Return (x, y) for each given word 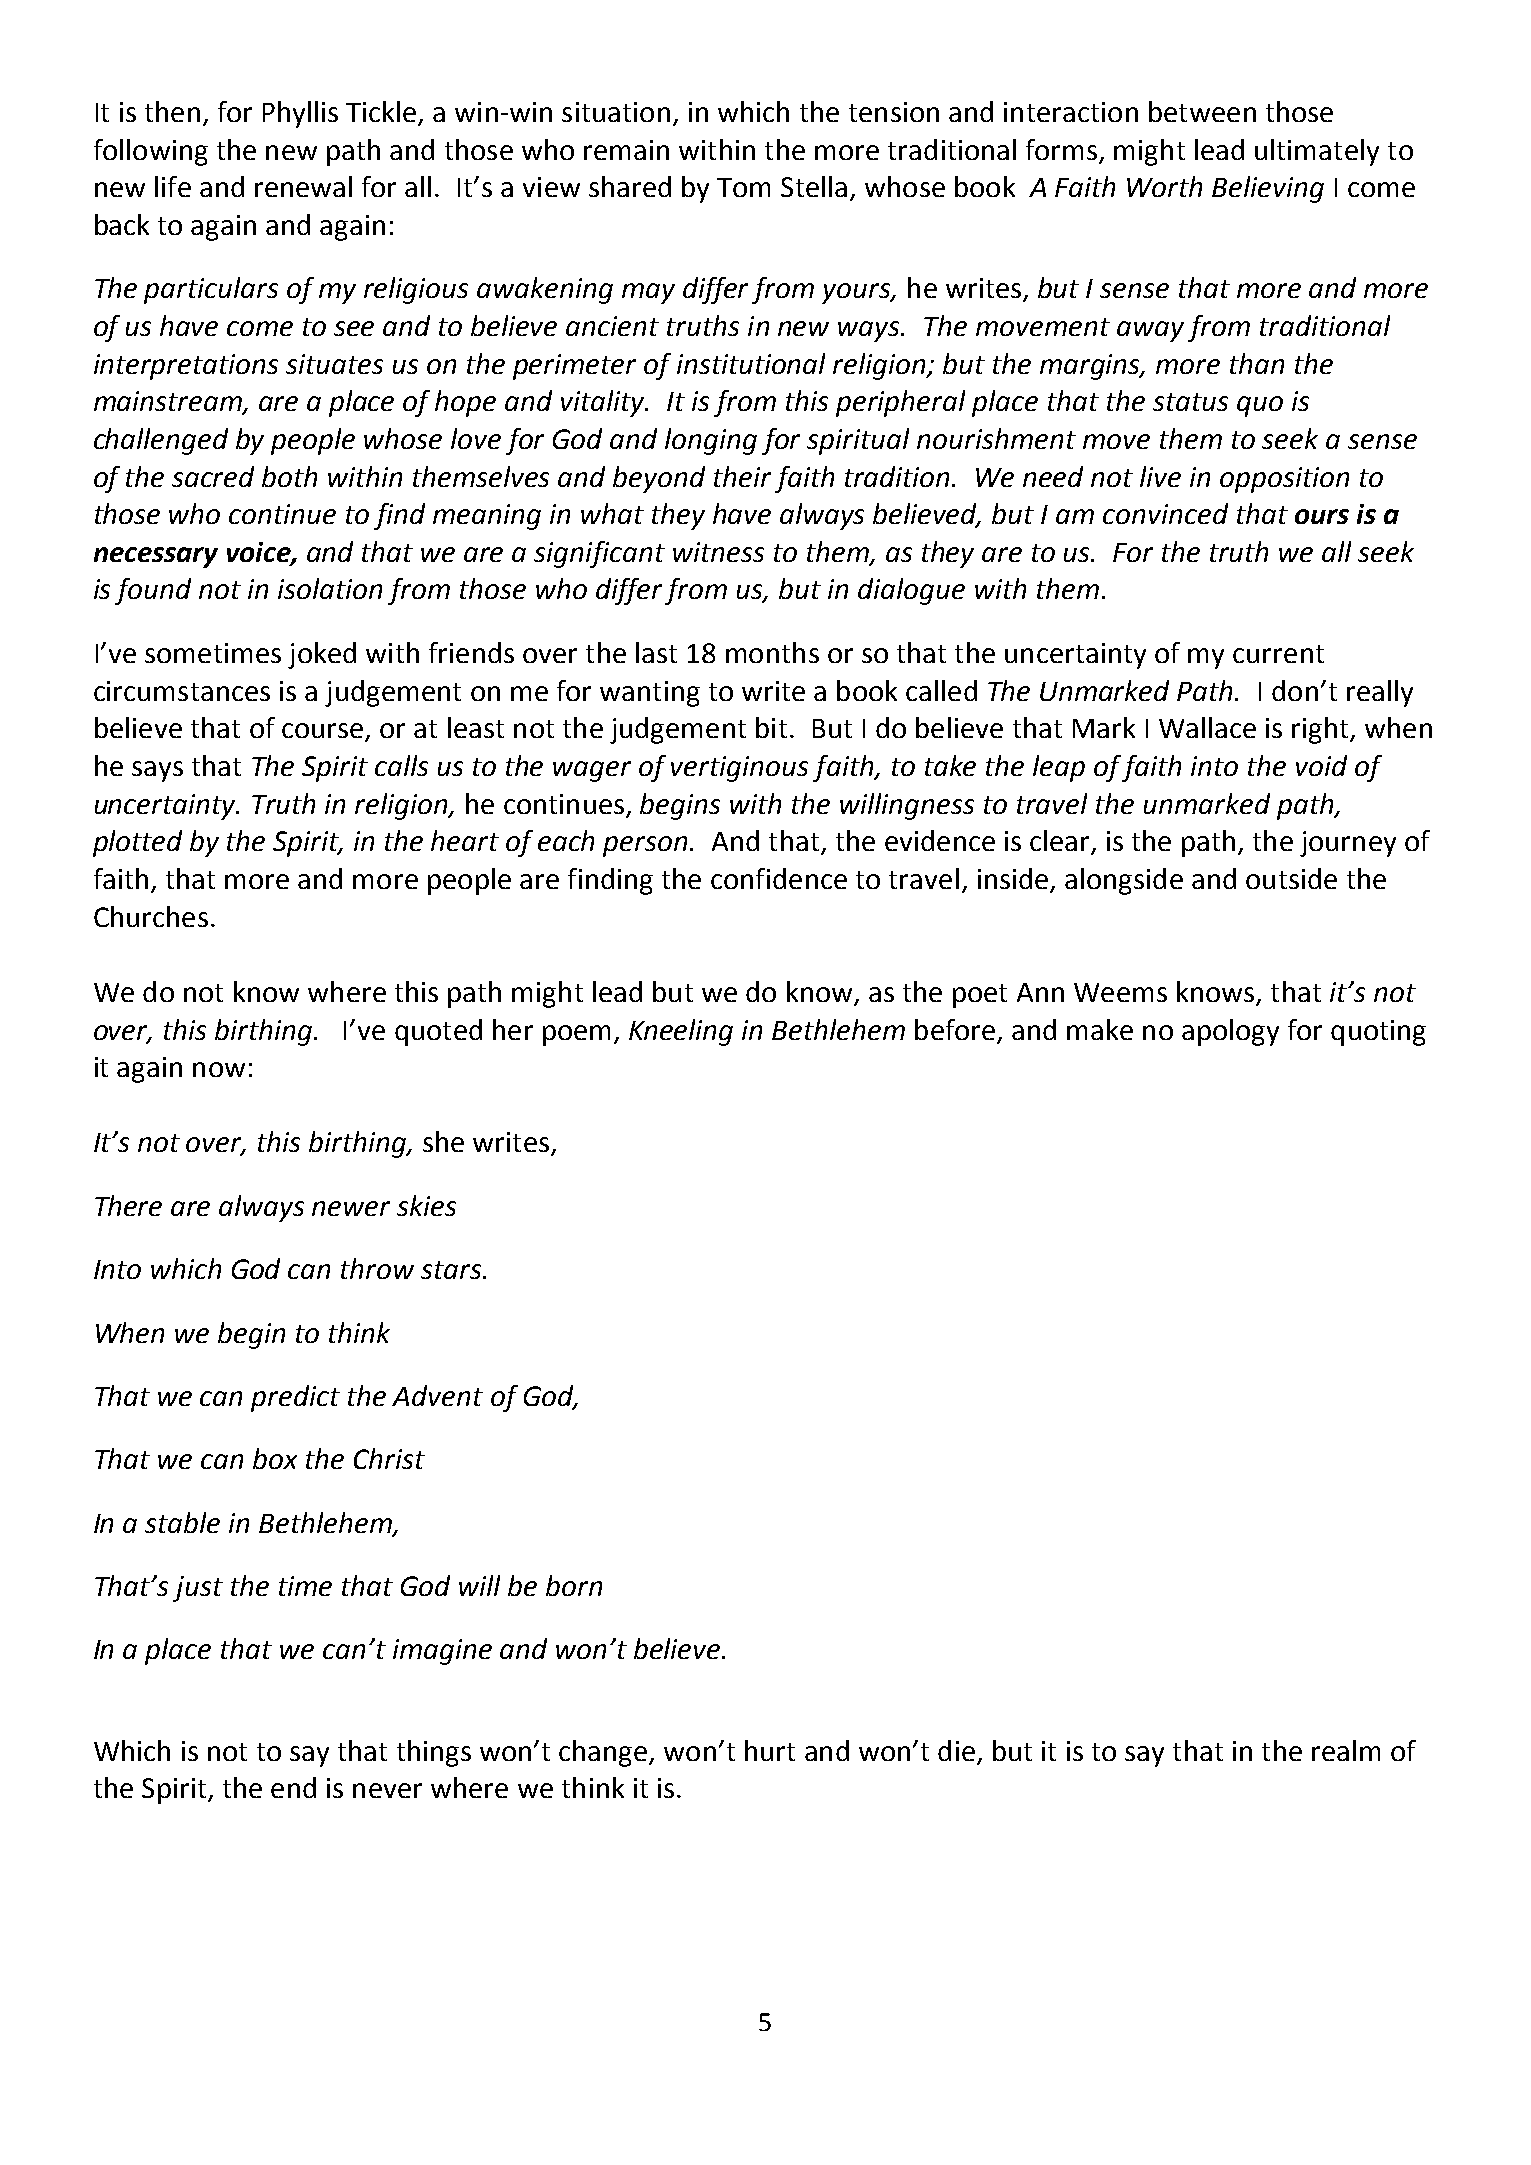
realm (1346, 1750)
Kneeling (681, 1032)
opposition (1284, 480)
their (742, 476)
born (574, 1585)
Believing (1268, 189)
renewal (303, 186)
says (157, 771)
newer (351, 1208)
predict (295, 1398)
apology (1230, 1032)
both (289, 476)
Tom (743, 187)
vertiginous (739, 769)
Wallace (1207, 727)
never (387, 1790)
